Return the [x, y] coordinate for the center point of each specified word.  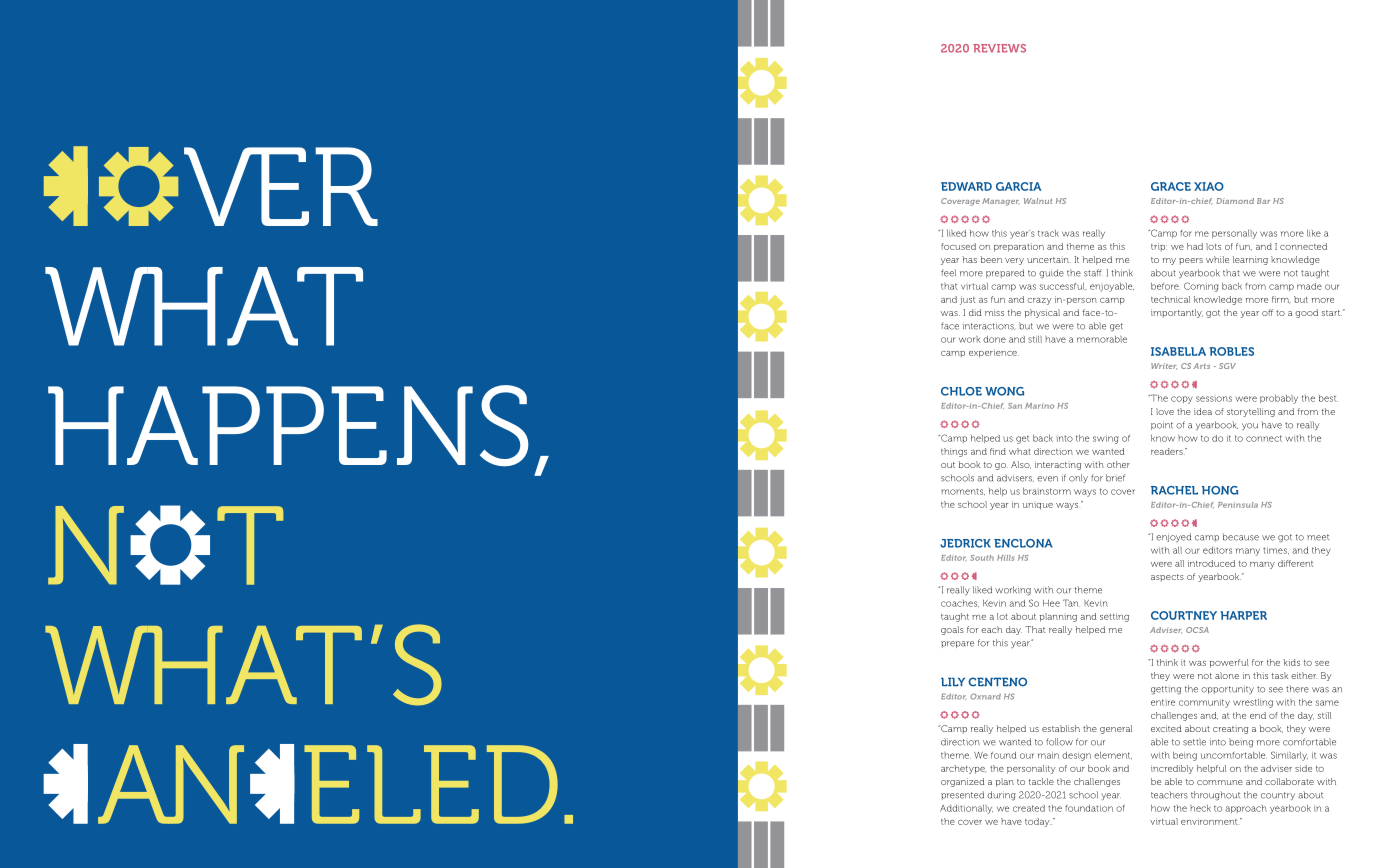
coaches [960, 603]
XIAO [1209, 186]
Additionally [966, 809]
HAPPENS [288, 426]
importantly [1177, 313]
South [982, 558]
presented [962, 795]
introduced [1211, 563]
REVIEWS [999, 48]
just [967, 300]
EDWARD [966, 186]
